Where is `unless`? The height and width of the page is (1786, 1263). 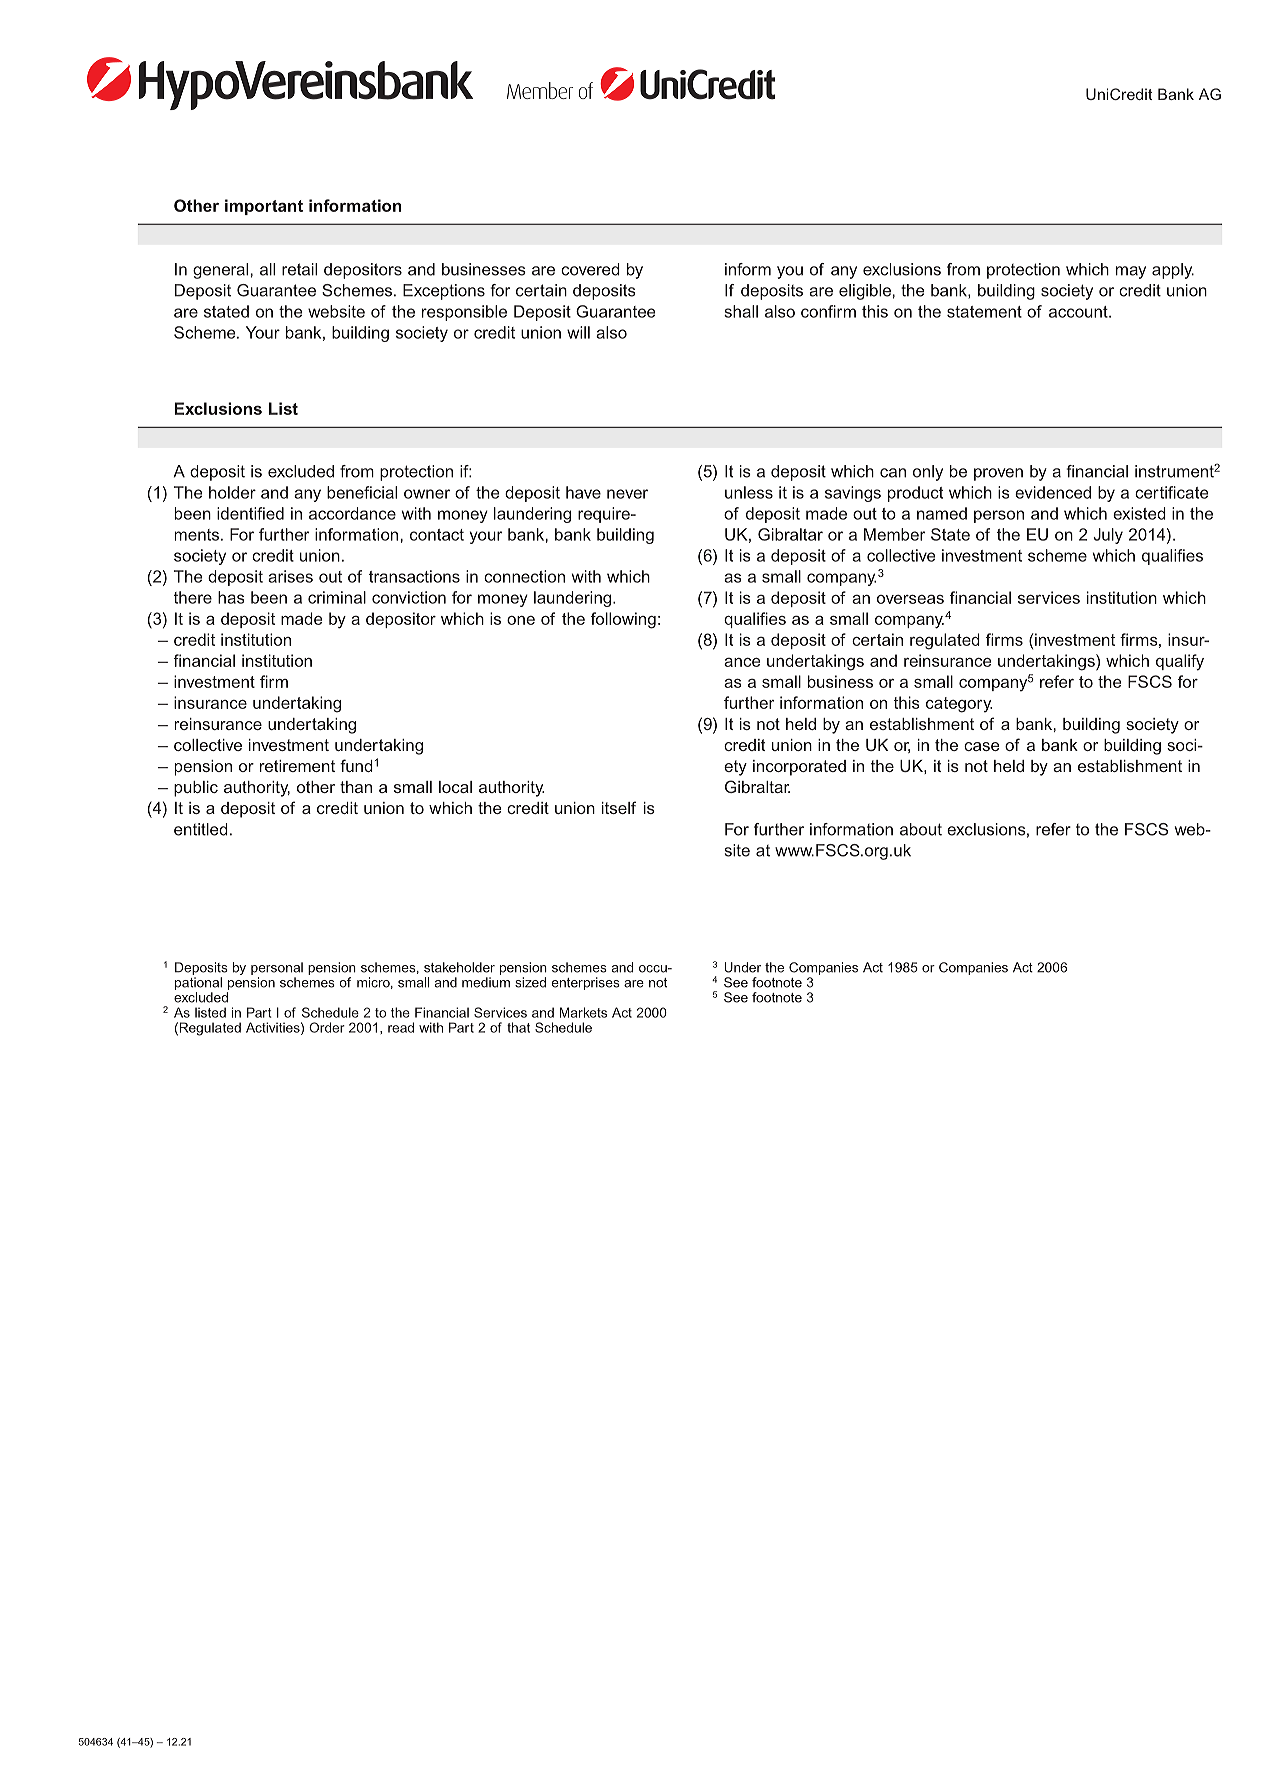 unless is located at coordinates (749, 492).
